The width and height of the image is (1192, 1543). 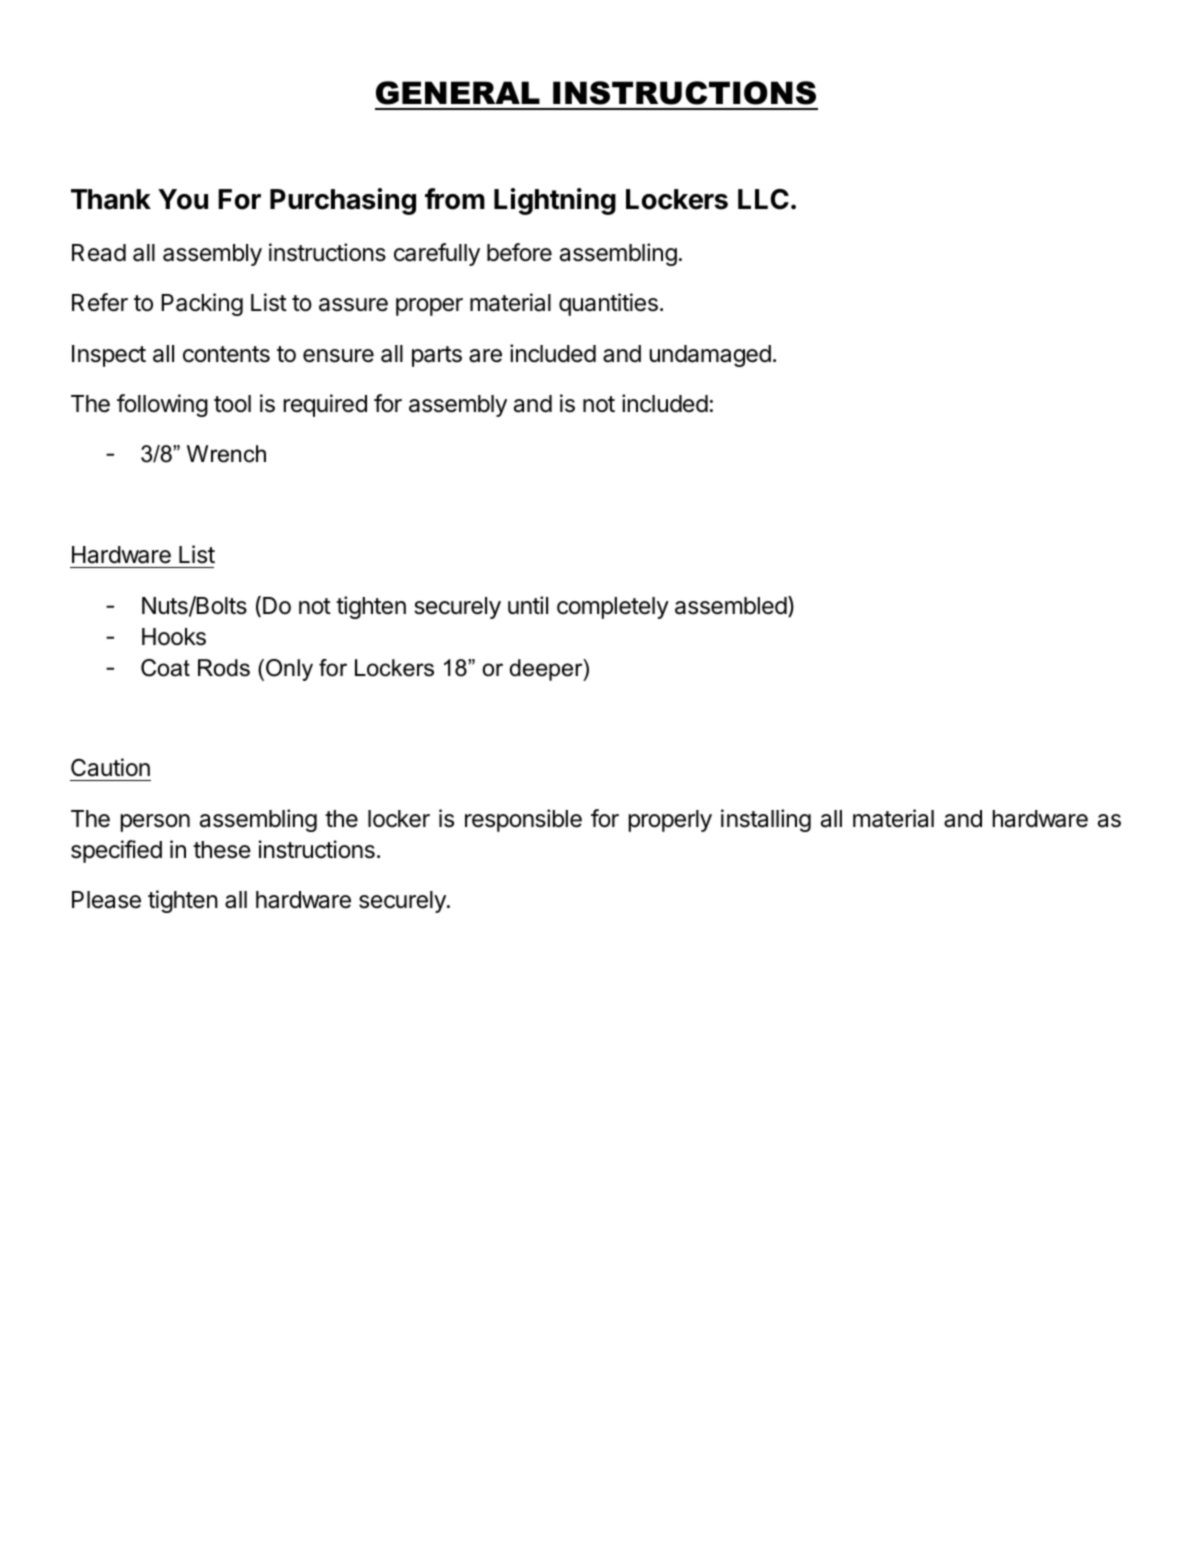 What do you see at coordinates (325, 405) in the image?
I see `required` at bounding box center [325, 405].
